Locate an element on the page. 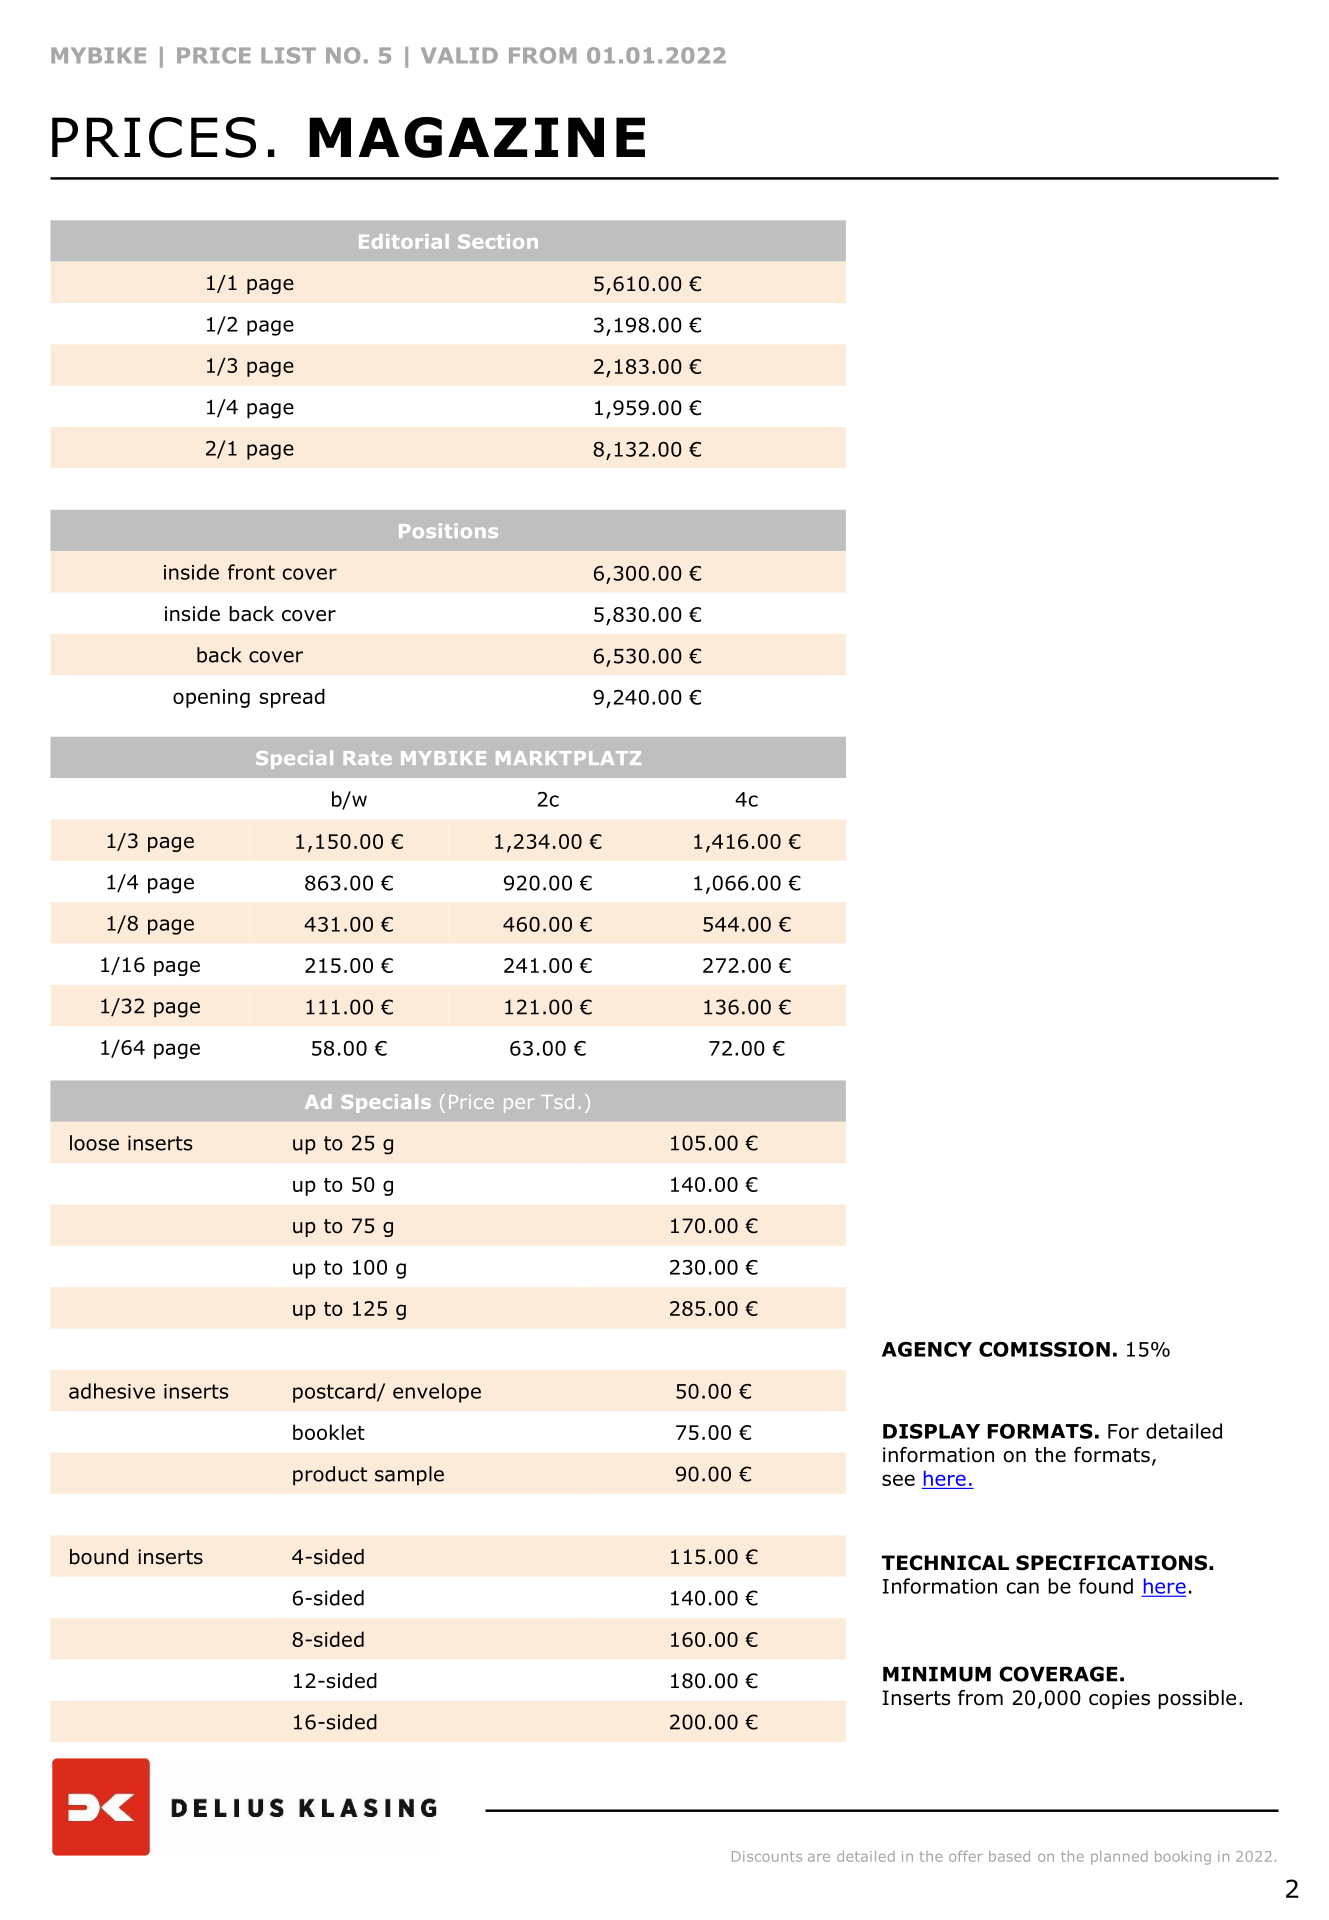 This document has width=1329, height=1920. MAGAZINE is located at coordinates (477, 137).
